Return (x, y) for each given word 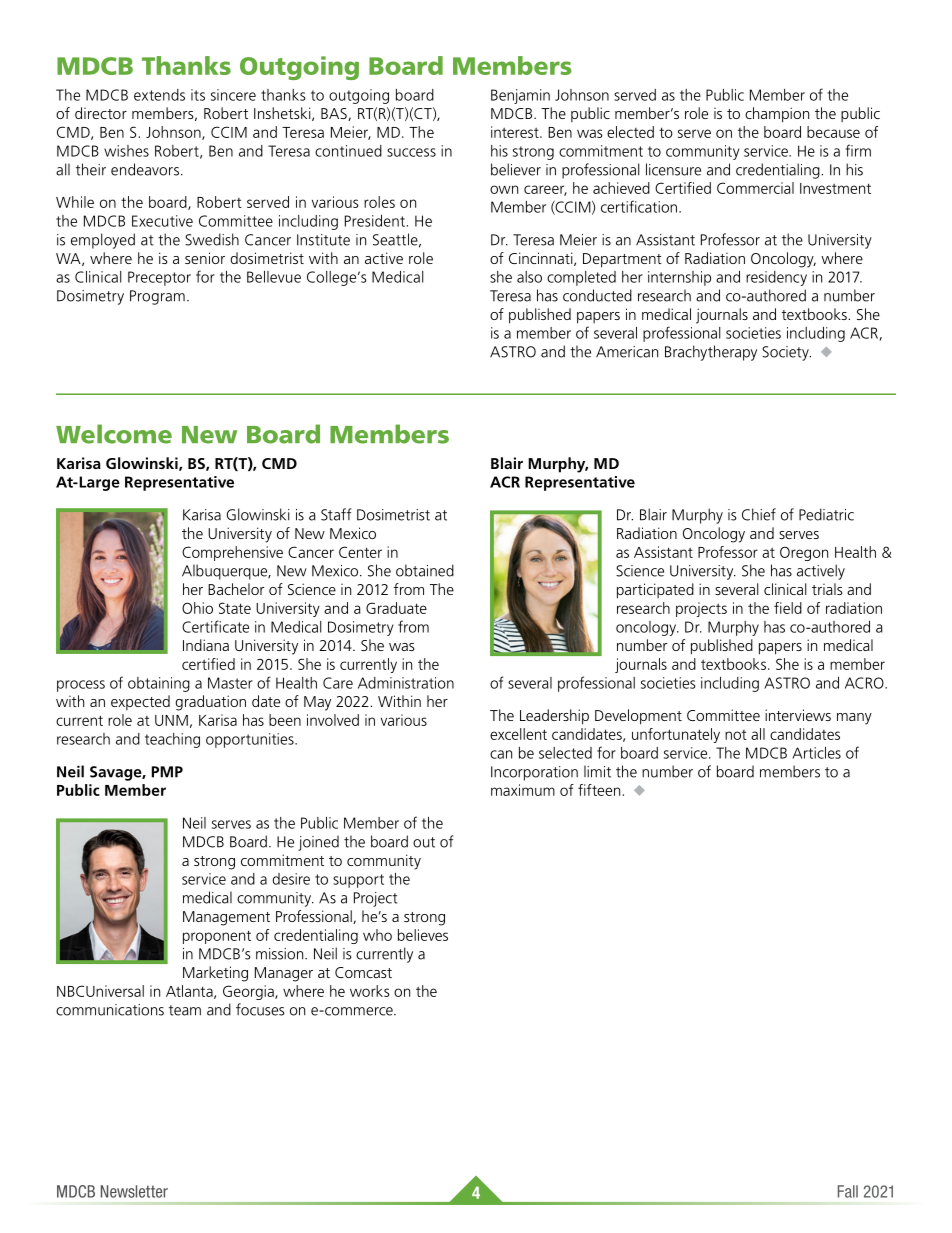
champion (777, 115)
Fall (848, 1191)
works (370, 991)
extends (159, 95)
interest (516, 132)
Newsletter (134, 1191)
